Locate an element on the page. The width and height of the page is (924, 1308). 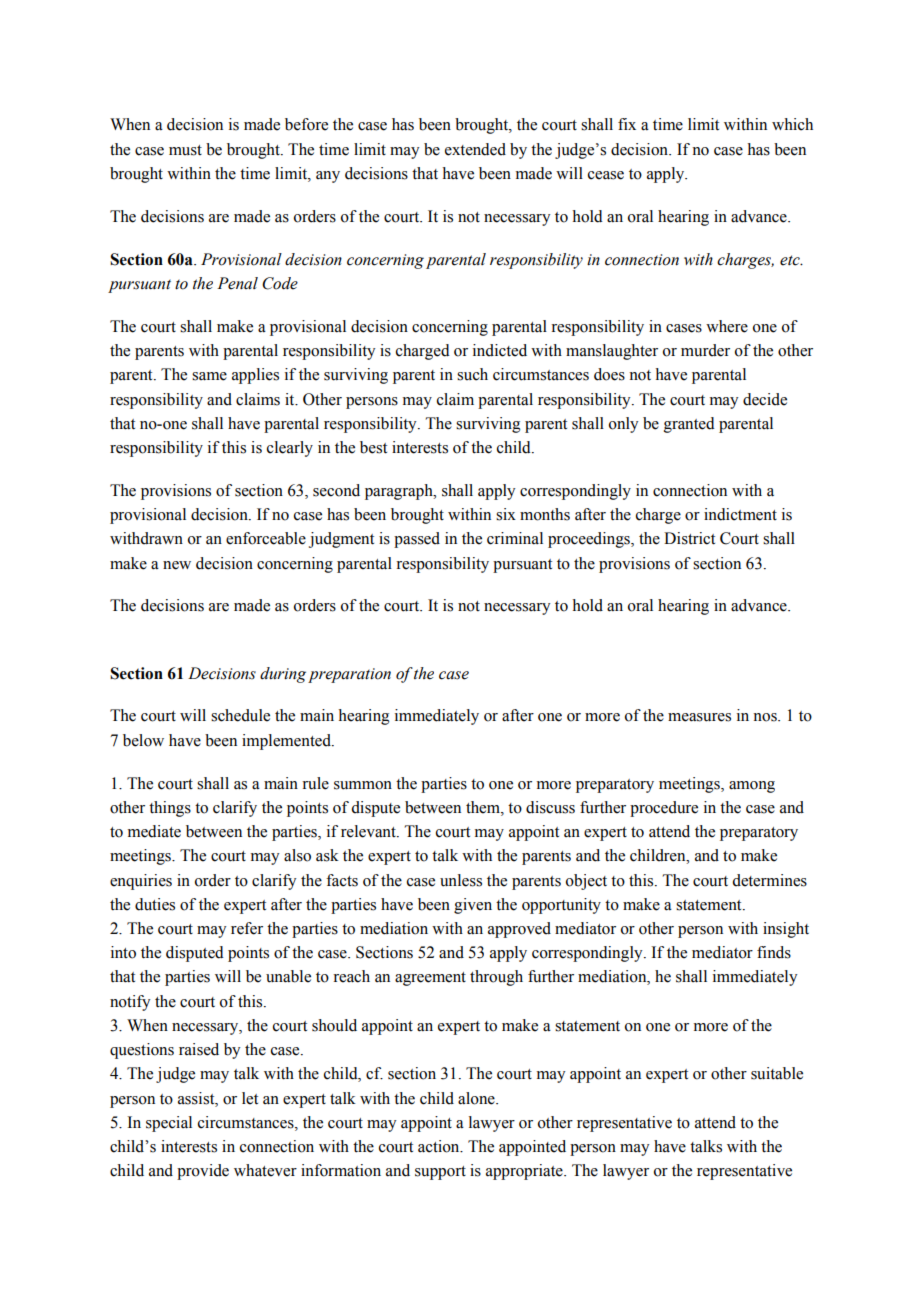
enforceable is located at coordinates (266, 538).
